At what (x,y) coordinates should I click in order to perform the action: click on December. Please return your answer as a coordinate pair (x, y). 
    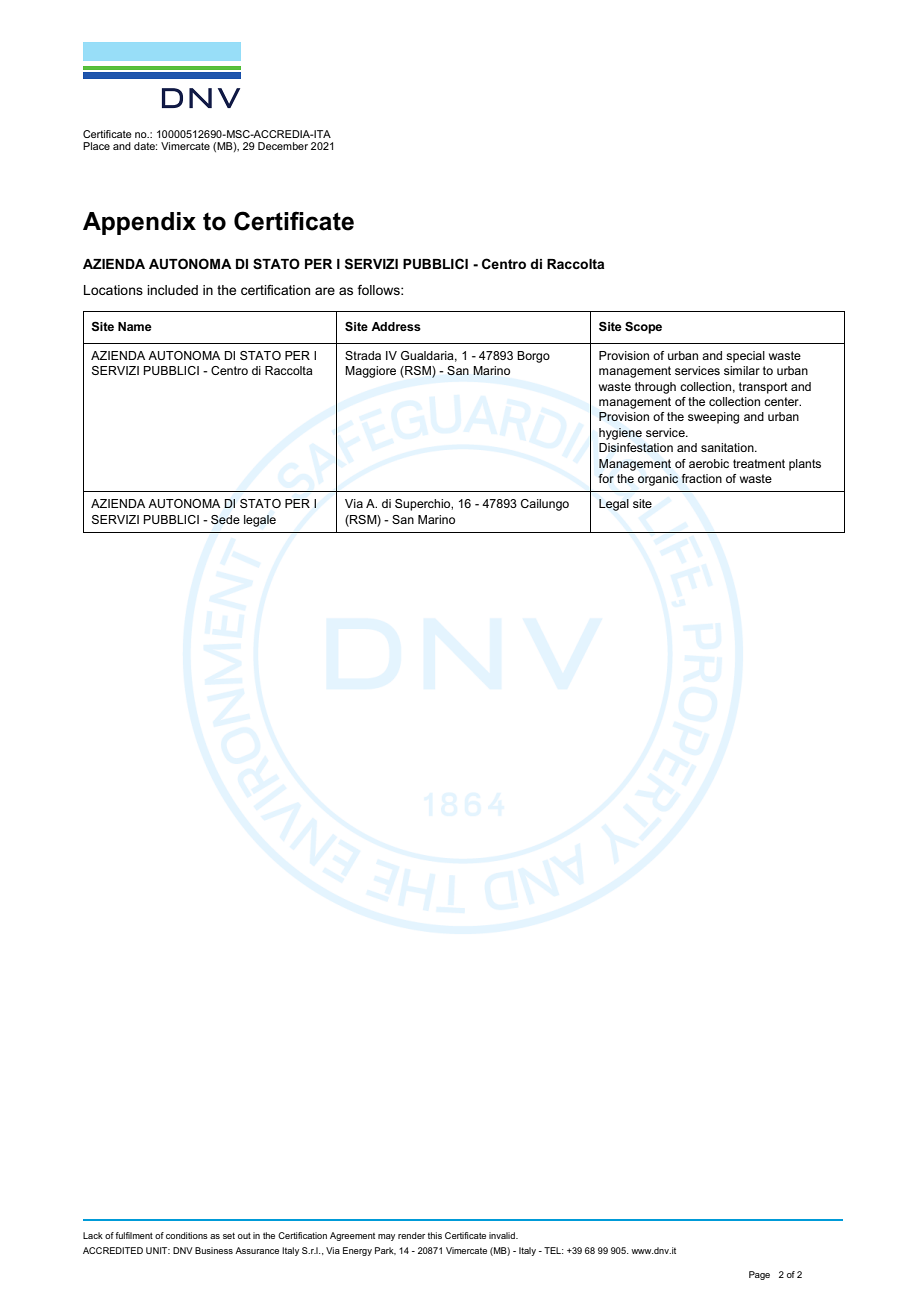
    Looking at the image, I should click on (283, 146).
